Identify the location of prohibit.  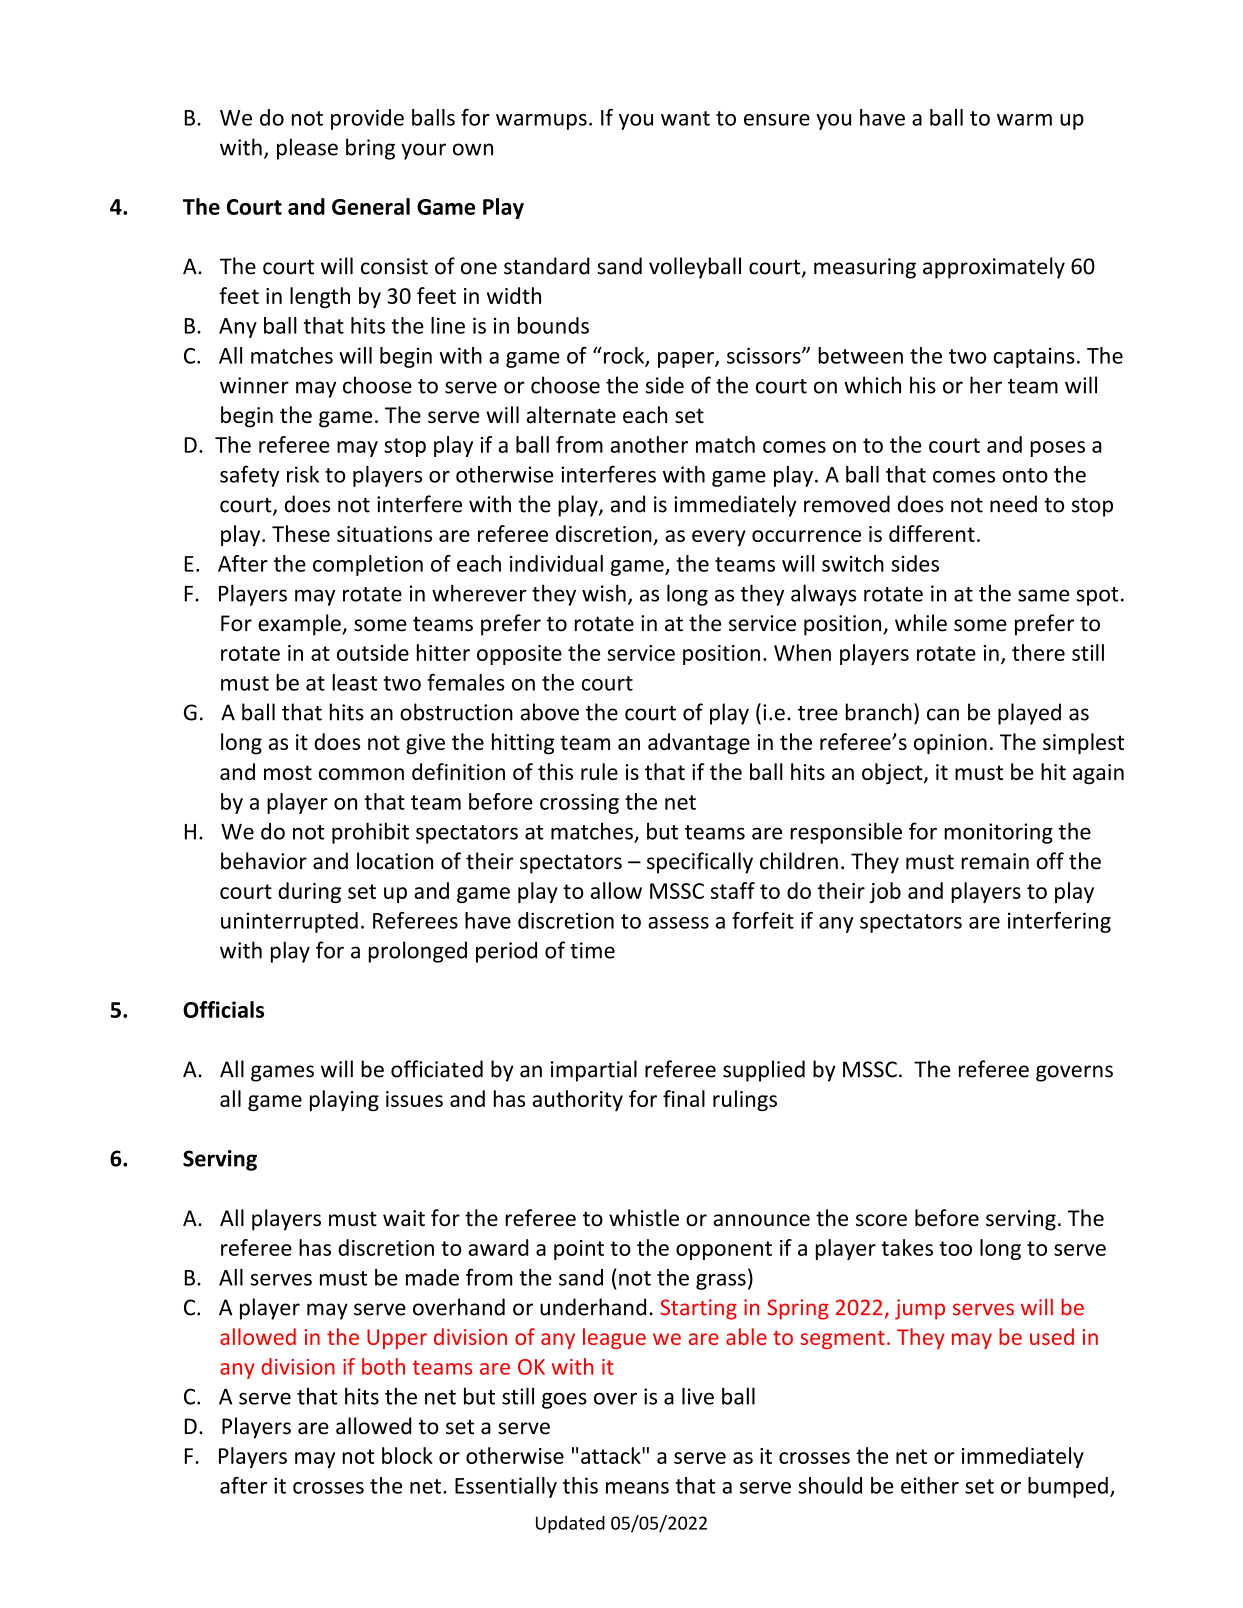
(370, 833).
